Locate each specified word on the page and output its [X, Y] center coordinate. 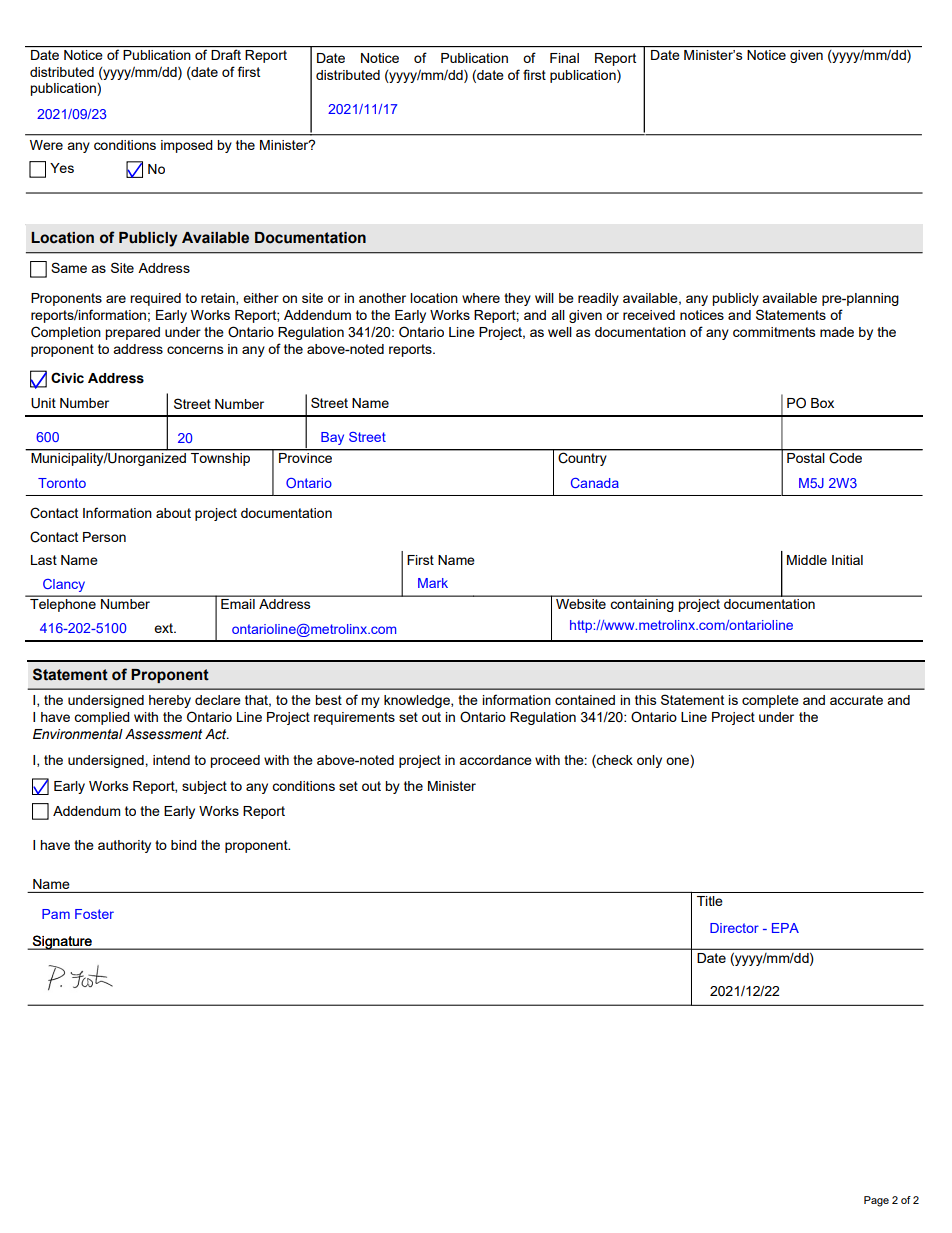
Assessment [163, 734]
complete [770, 701]
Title [710, 901]
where [481, 298]
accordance [495, 760]
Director [734, 928]
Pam [56, 914]
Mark [433, 583]
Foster [94, 914]
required [155, 299]
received [649, 315]
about [173, 513]
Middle [807, 560]
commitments [774, 332]
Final [564, 58]
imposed [187, 146]
